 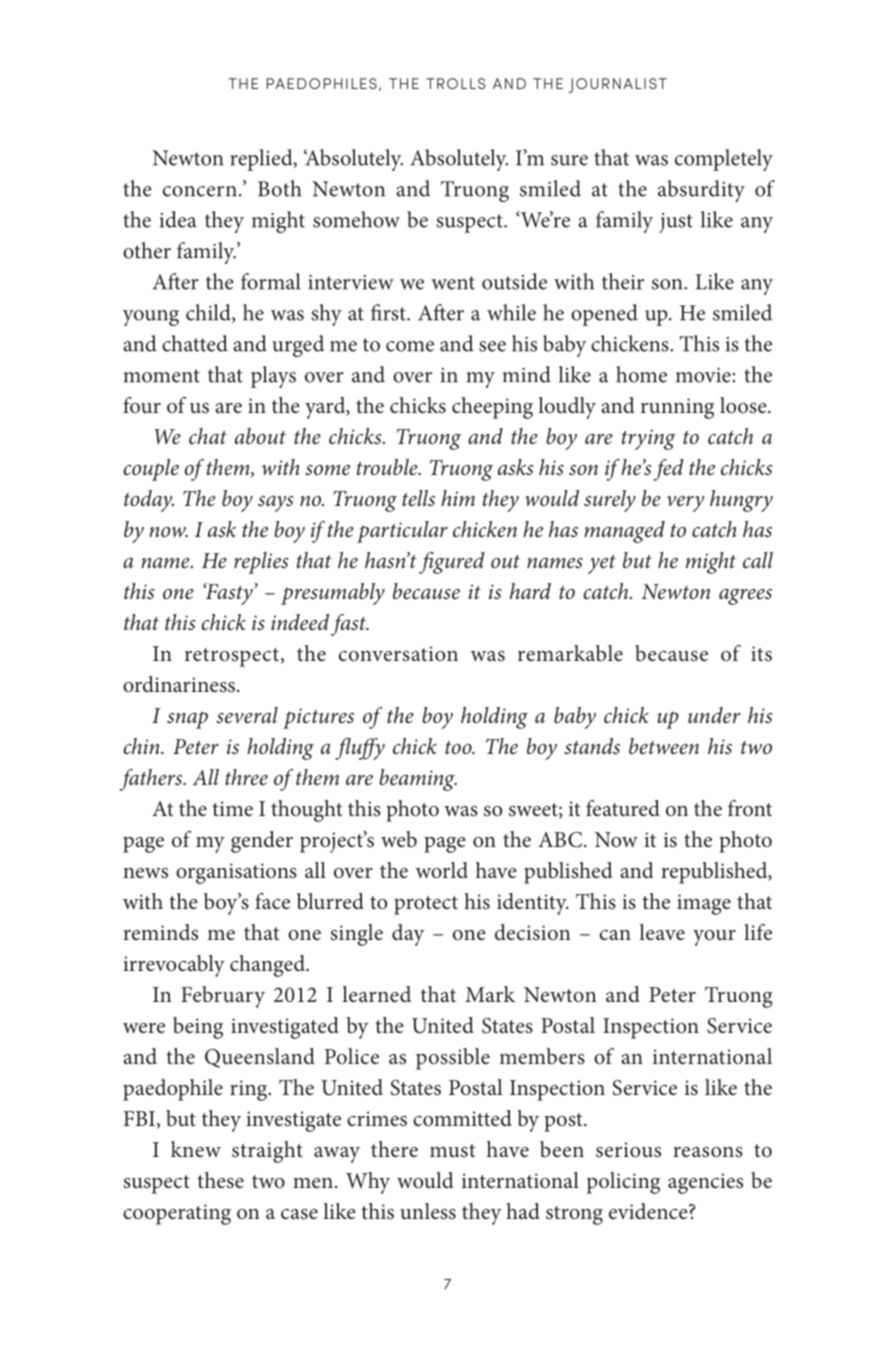 What do you see at coordinates (724, 160) in the screenshot?
I see `completely` at bounding box center [724, 160].
